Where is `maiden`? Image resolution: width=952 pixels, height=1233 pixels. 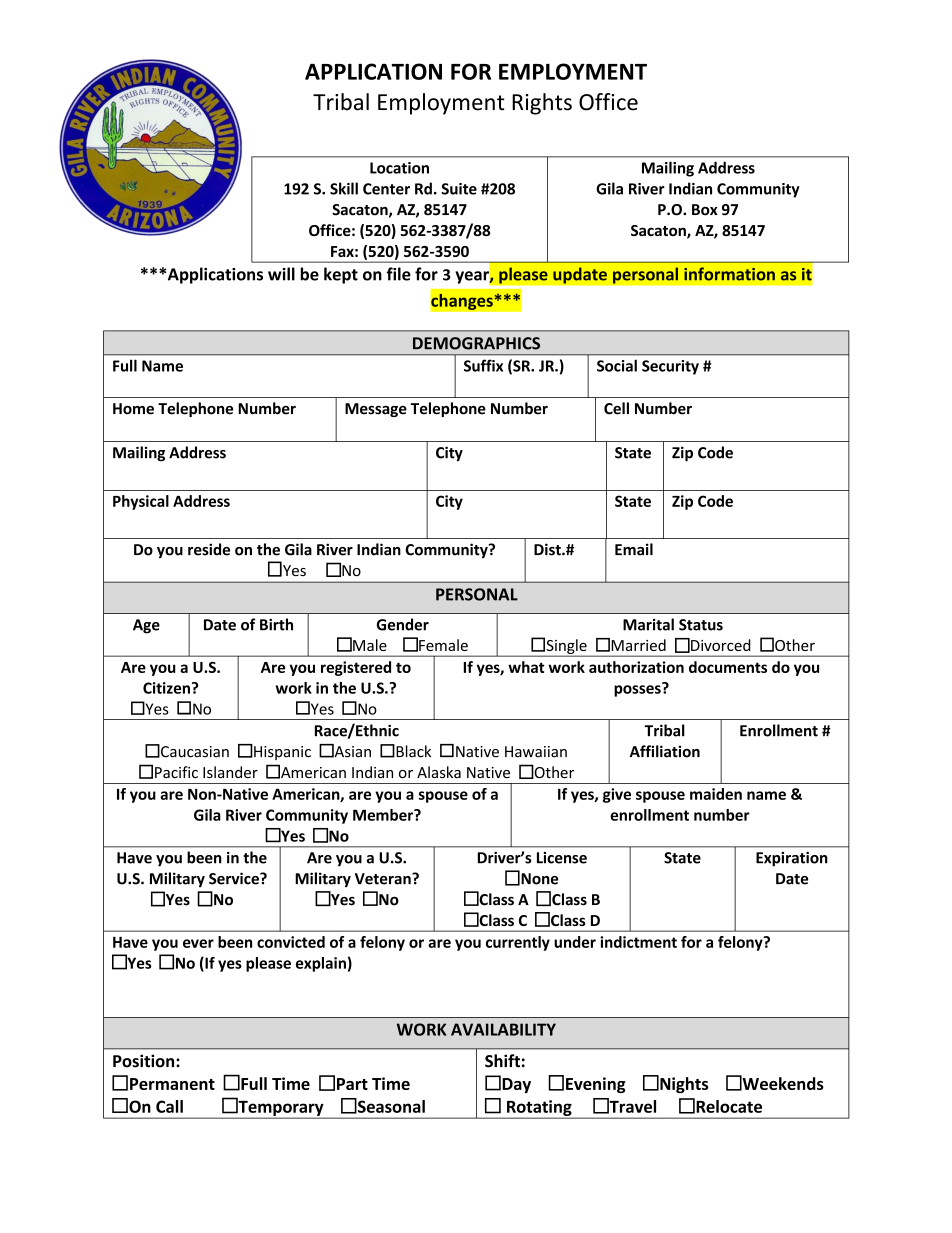 maiden is located at coordinates (716, 794).
